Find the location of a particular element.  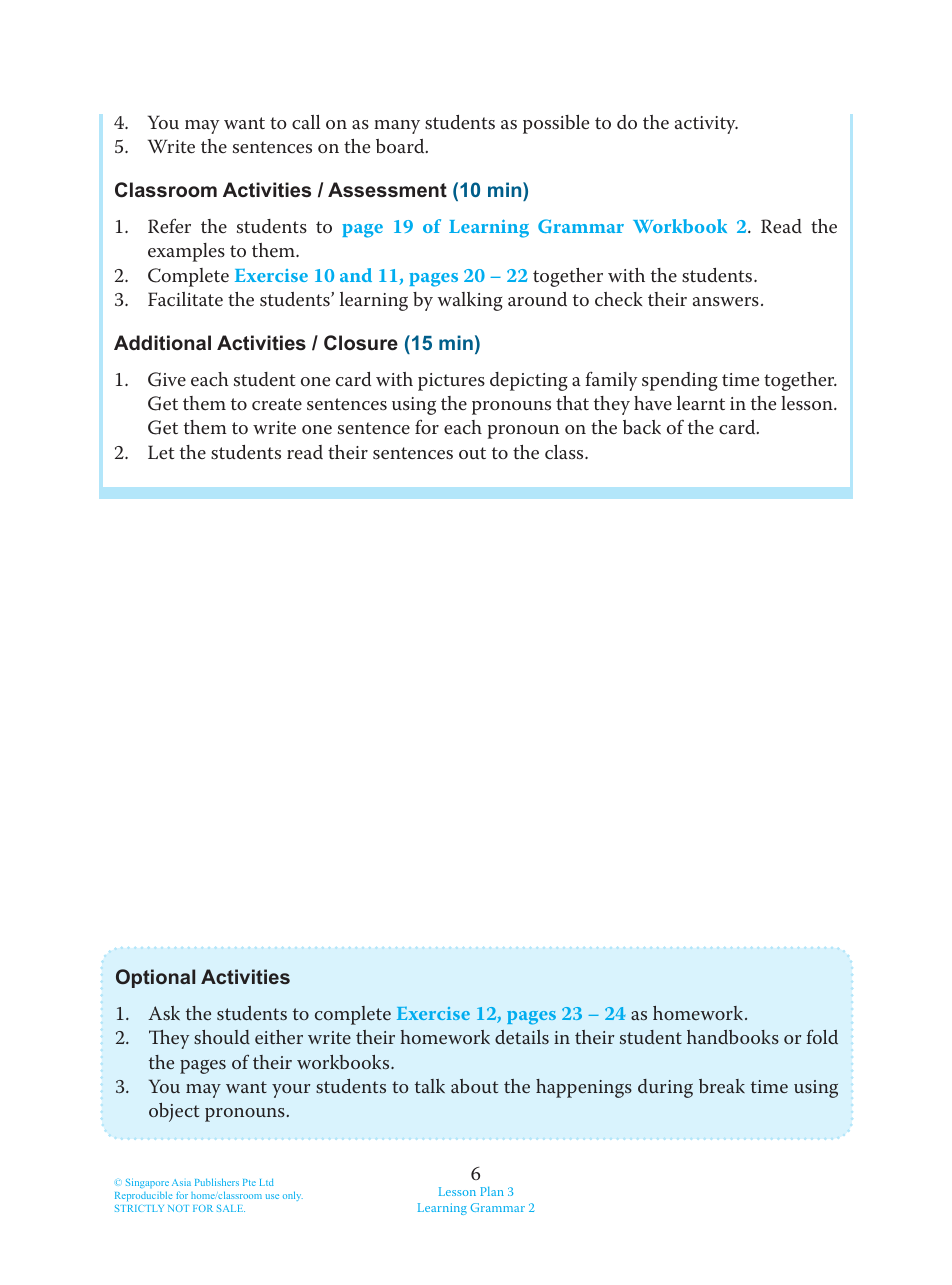

have is located at coordinates (653, 403).
